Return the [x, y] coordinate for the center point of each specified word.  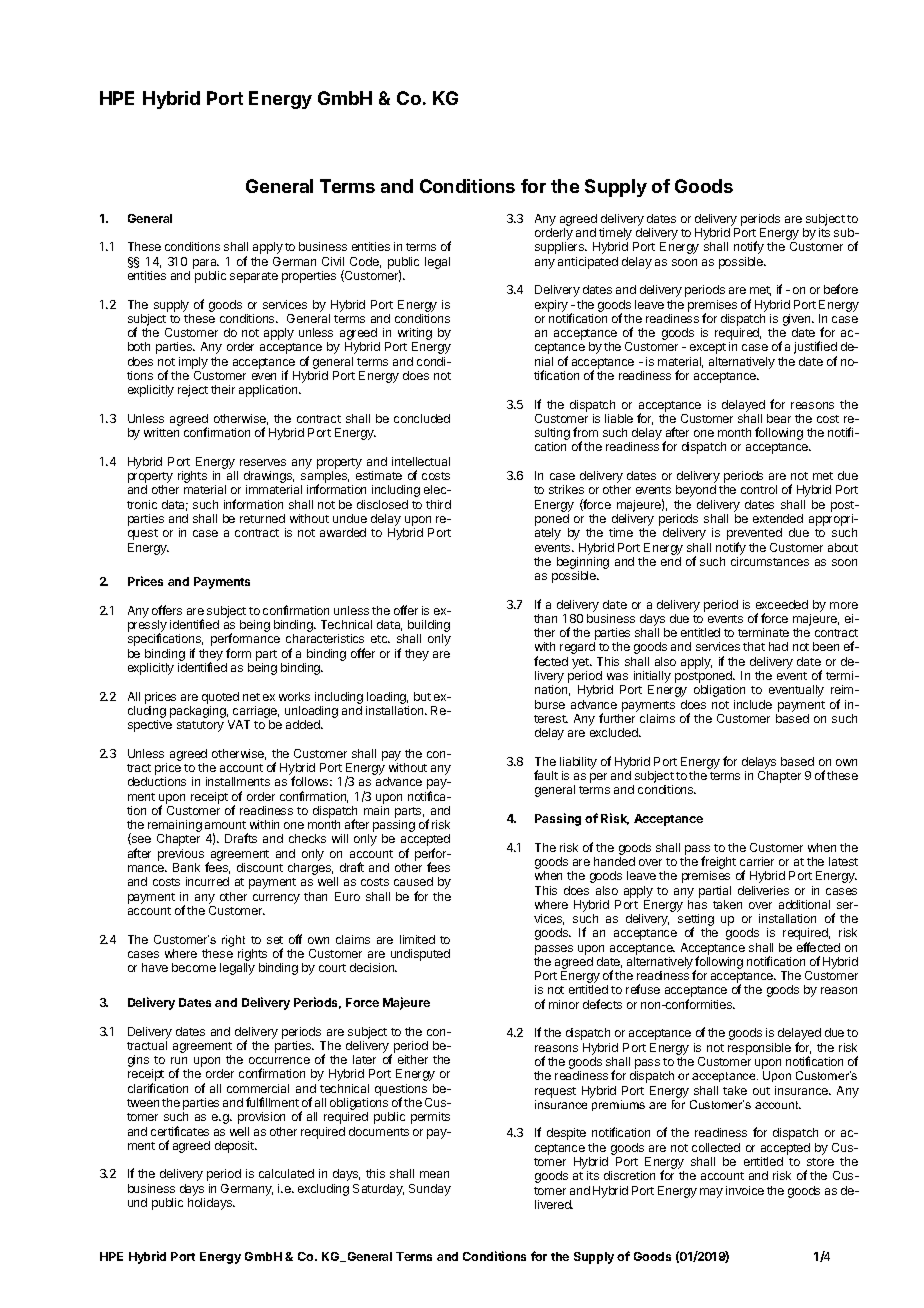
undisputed [420, 955]
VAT [239, 724]
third [438, 504]
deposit [235, 1147]
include [753, 704]
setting [696, 921]
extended [778, 518]
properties [309, 277]
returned [262, 518]
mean [434, 1174]
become [194, 967]
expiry [551, 306]
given [798, 320]
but [422, 696]
